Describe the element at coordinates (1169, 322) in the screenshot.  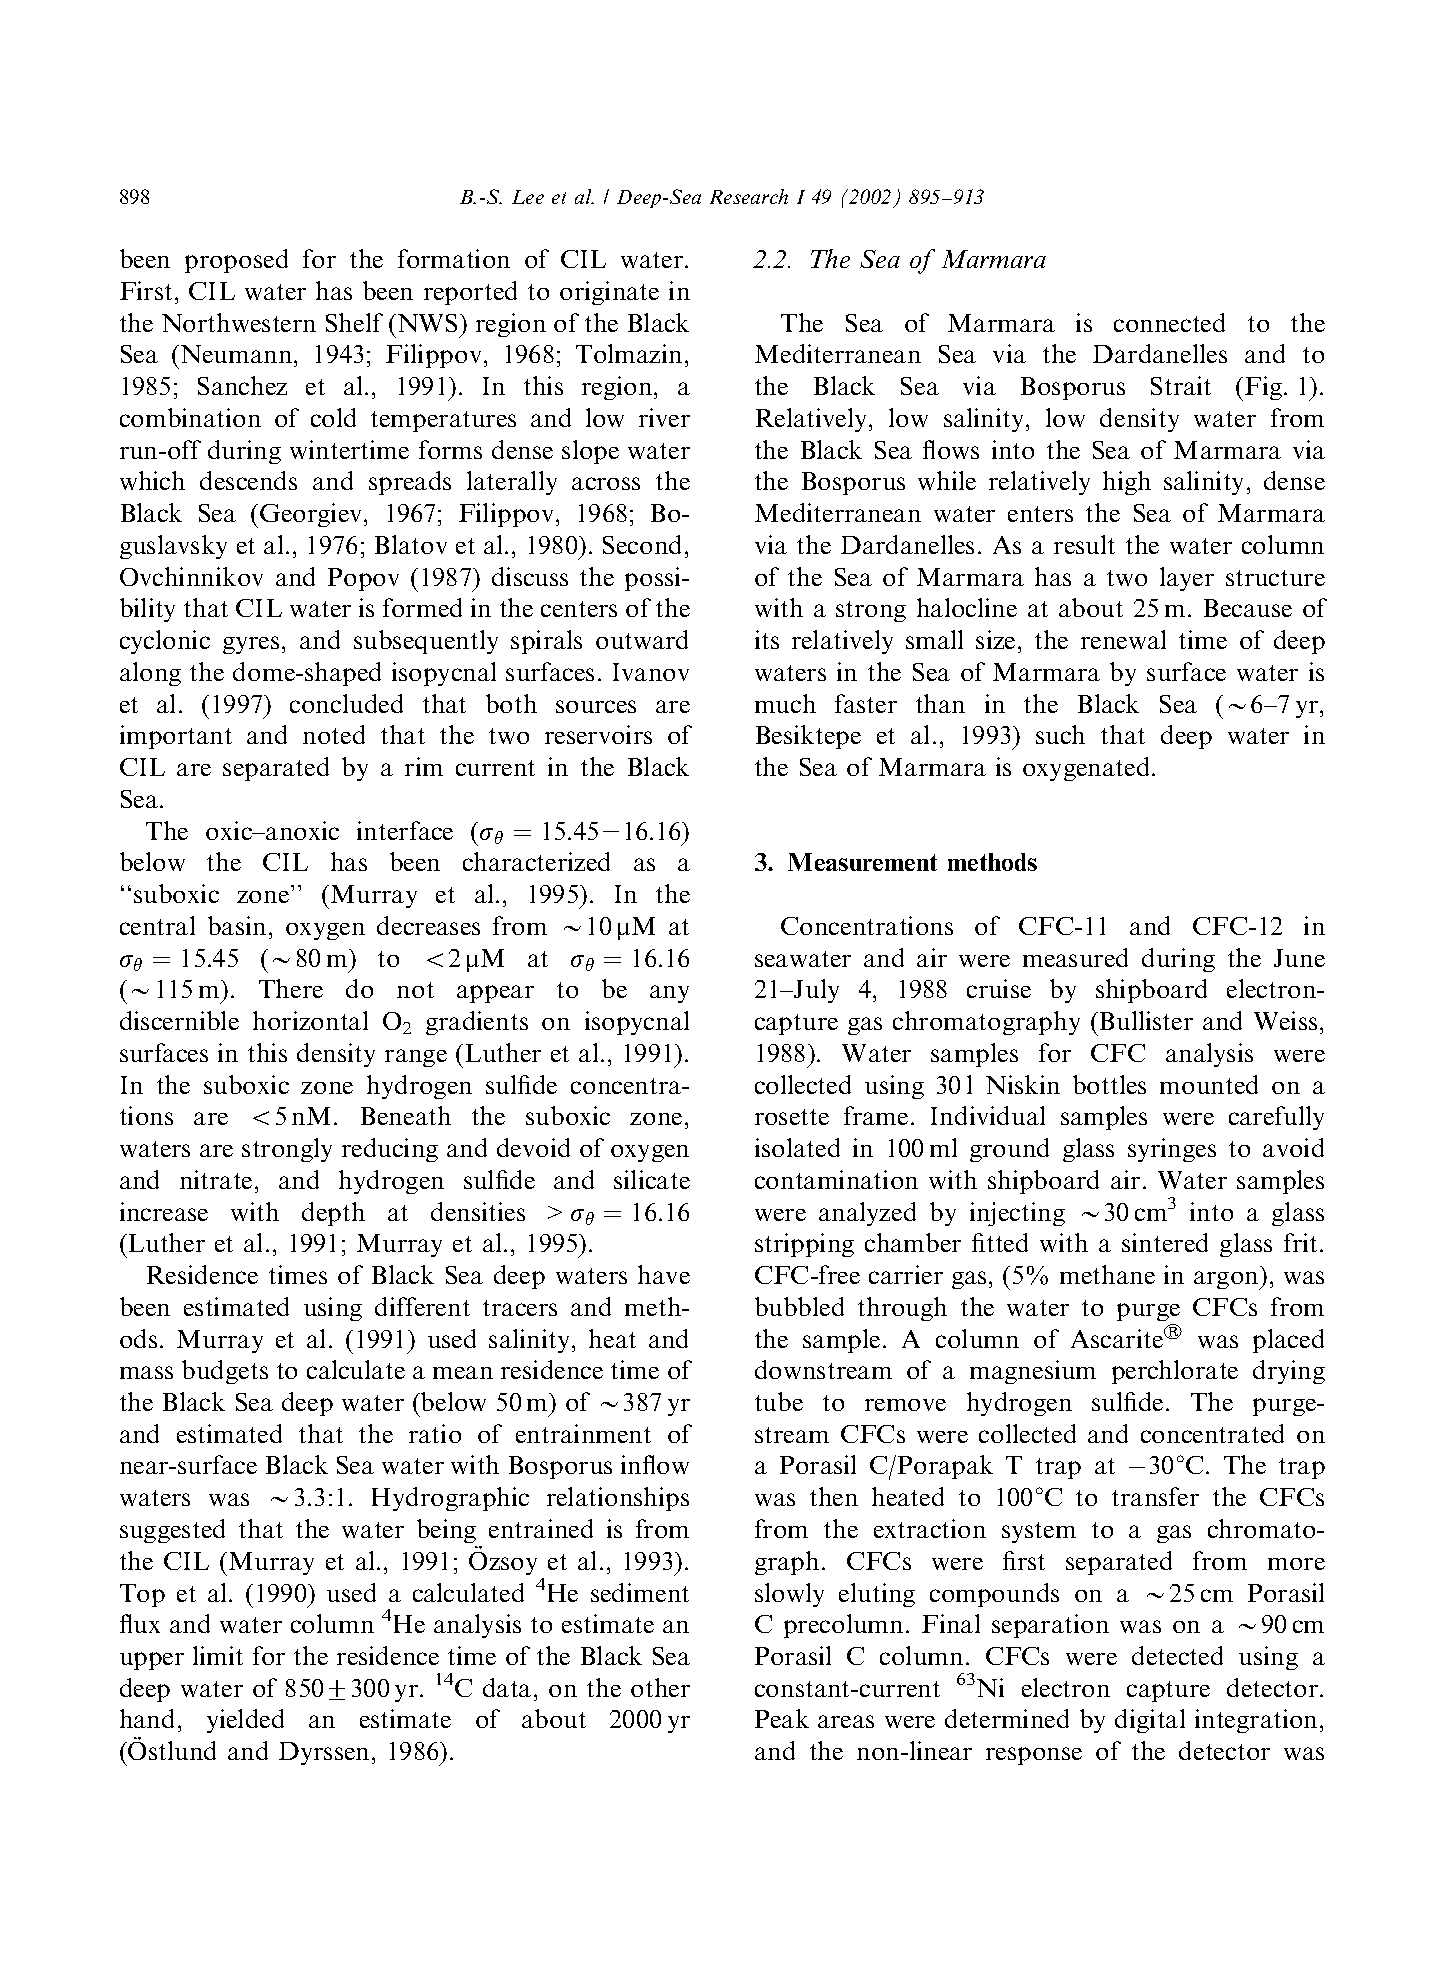
I see `connected` at that location.
